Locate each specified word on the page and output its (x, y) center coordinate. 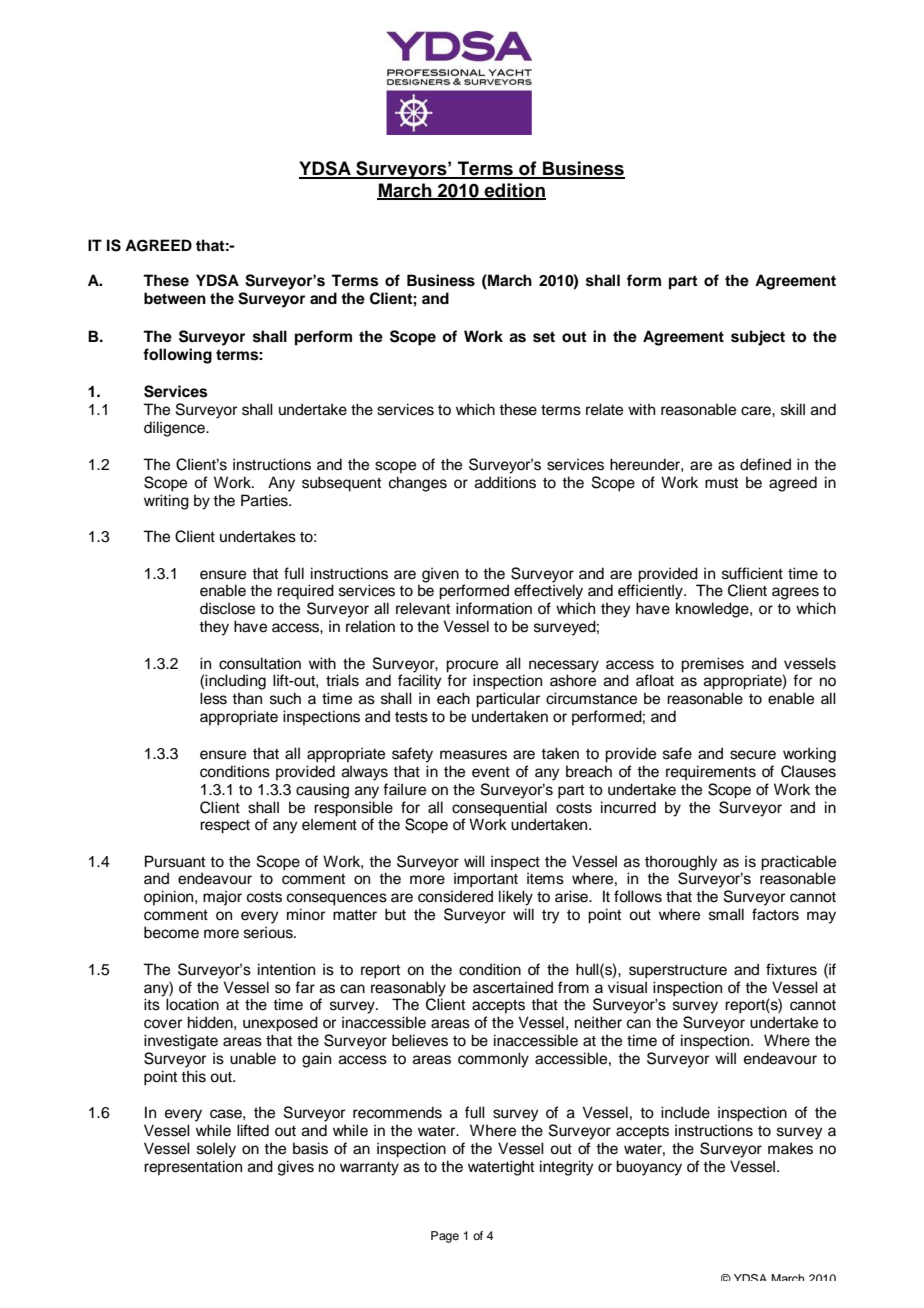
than (247, 698)
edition (514, 191)
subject (758, 338)
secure (753, 755)
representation (193, 1167)
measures (473, 755)
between (175, 298)
